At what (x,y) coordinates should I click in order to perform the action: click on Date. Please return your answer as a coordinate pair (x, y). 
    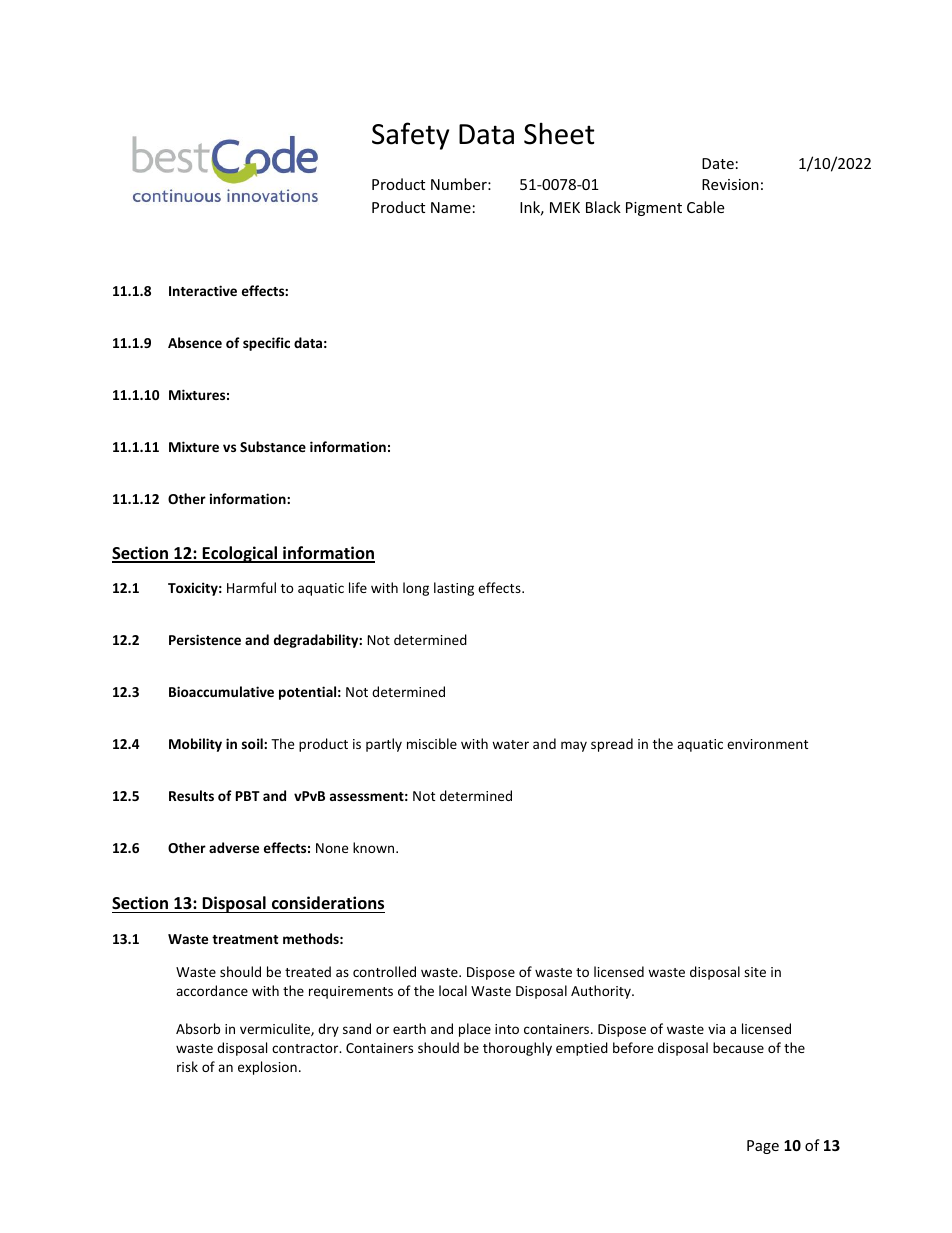
    Looking at the image, I should click on (718, 163).
